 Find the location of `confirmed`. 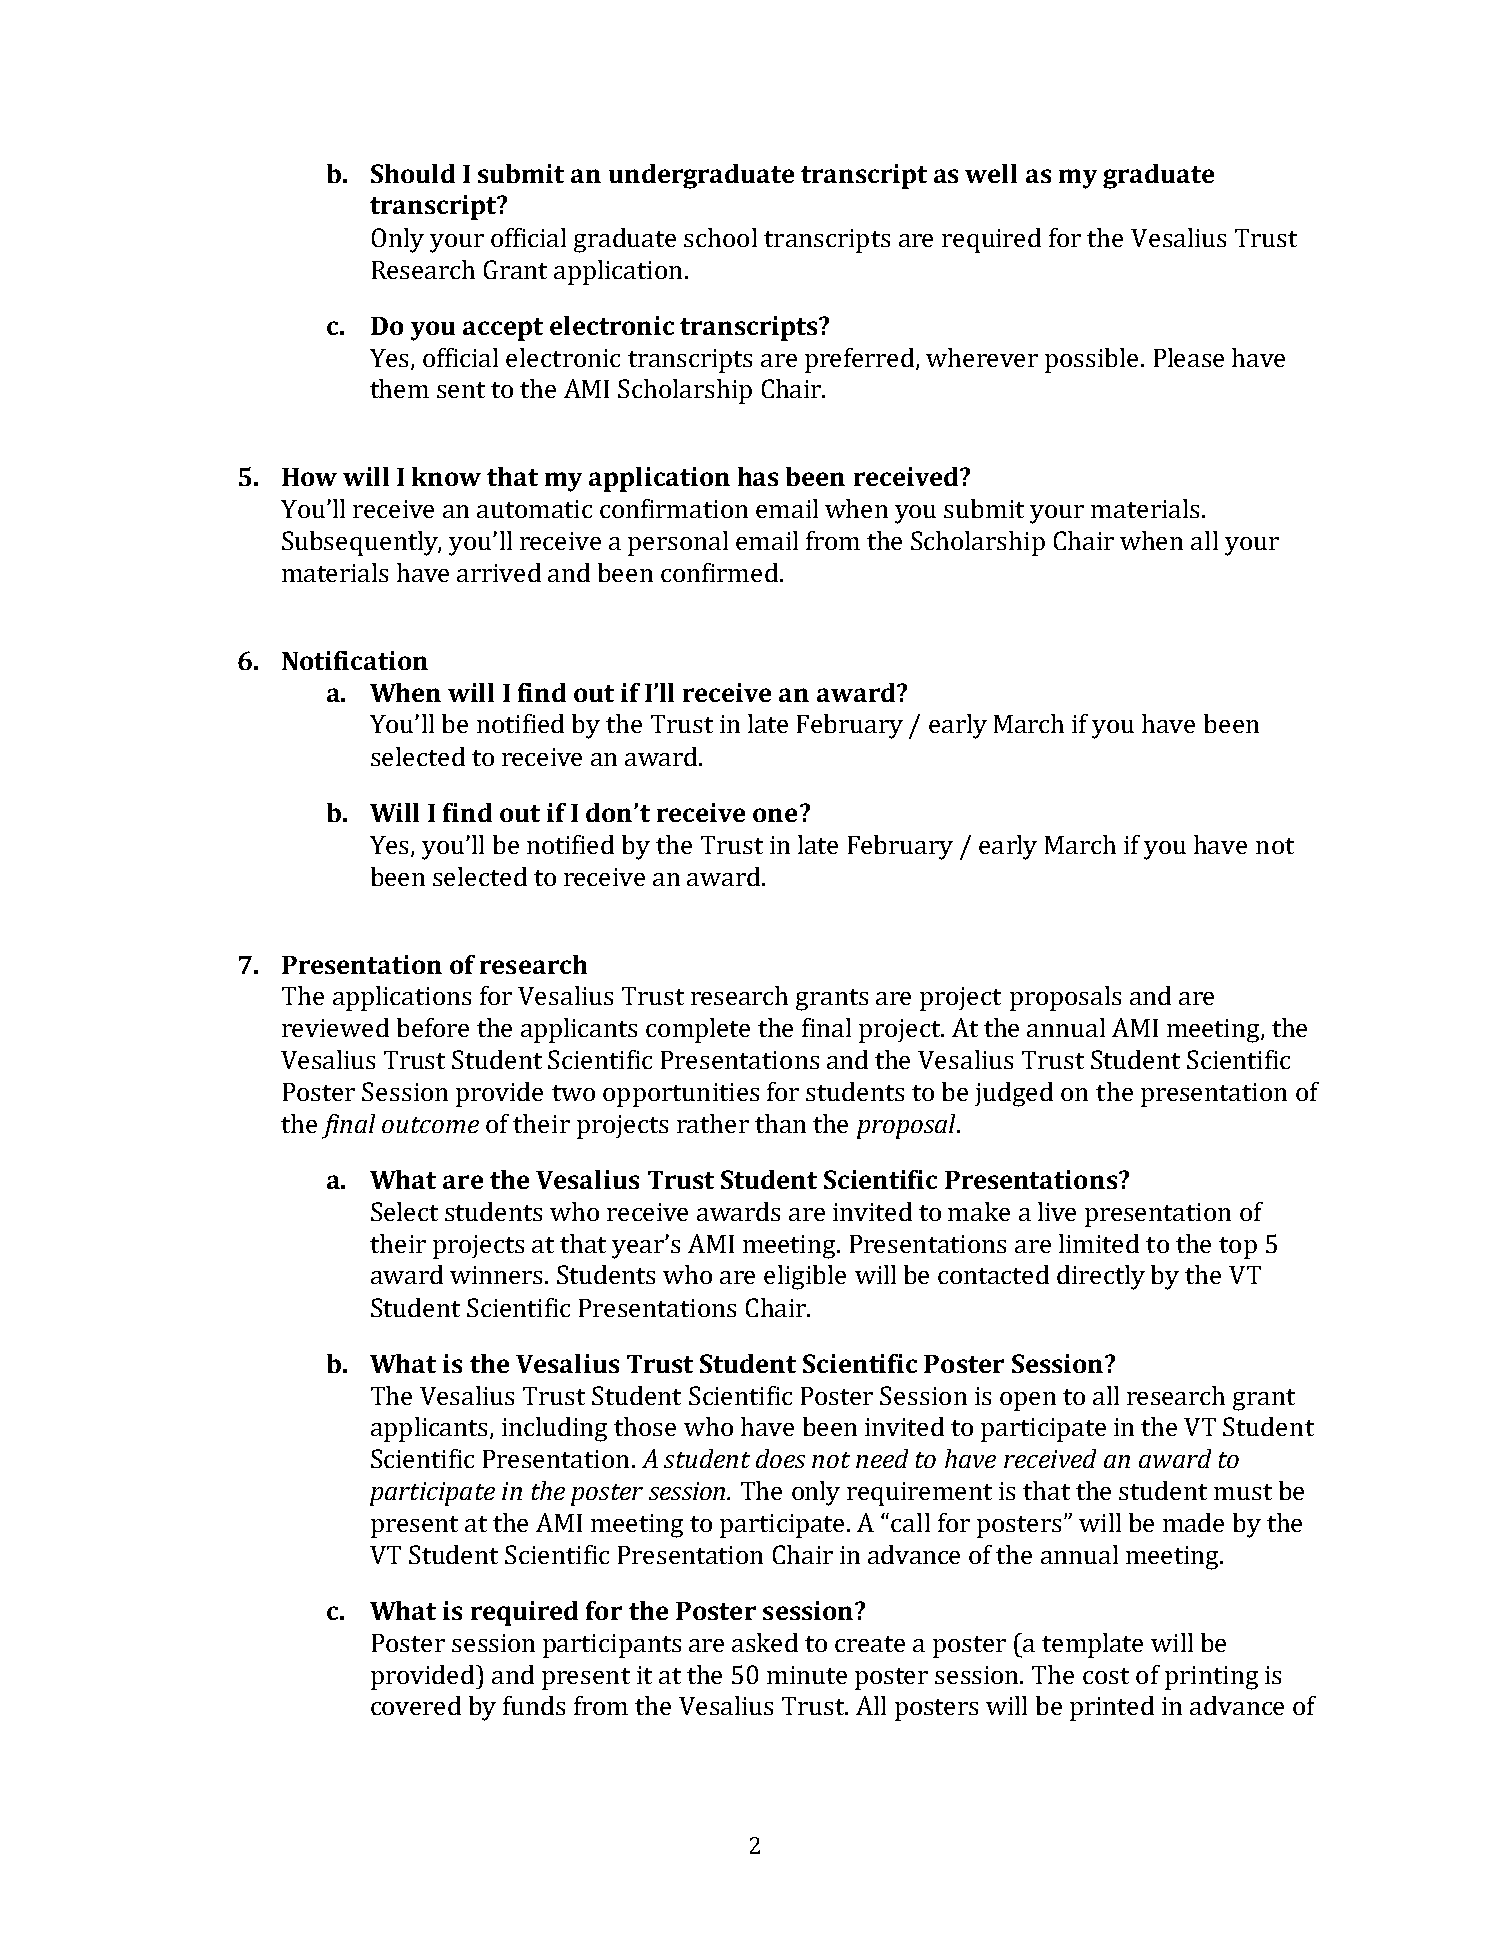

confirmed is located at coordinates (721, 572).
